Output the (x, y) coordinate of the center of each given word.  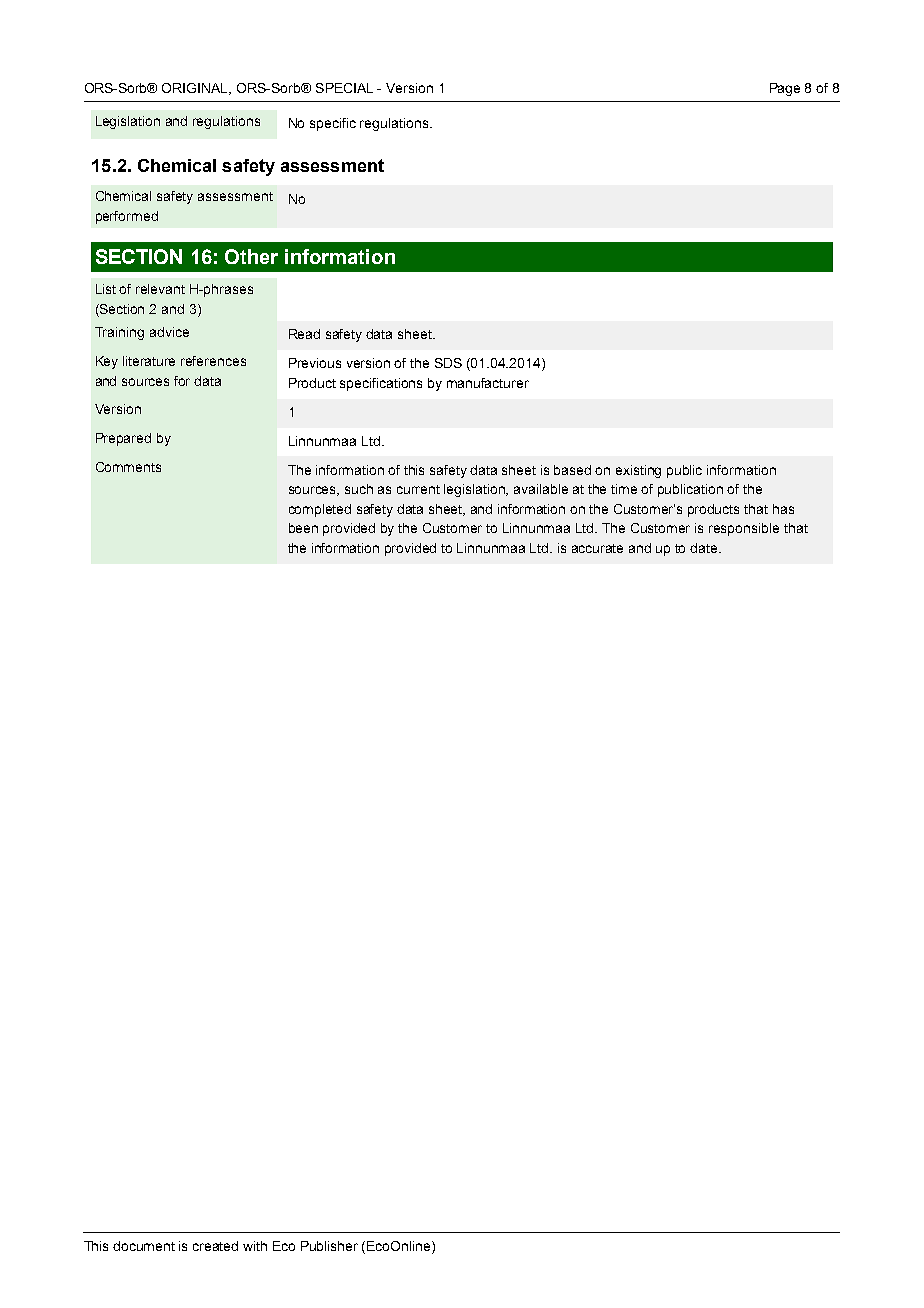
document (144, 1246)
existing (638, 471)
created (215, 1246)
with (255, 1246)
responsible (744, 529)
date (705, 548)
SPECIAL (344, 88)
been (303, 528)
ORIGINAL (196, 89)
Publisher (329, 1246)
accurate (597, 548)
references (213, 361)
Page (785, 89)
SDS (448, 363)
